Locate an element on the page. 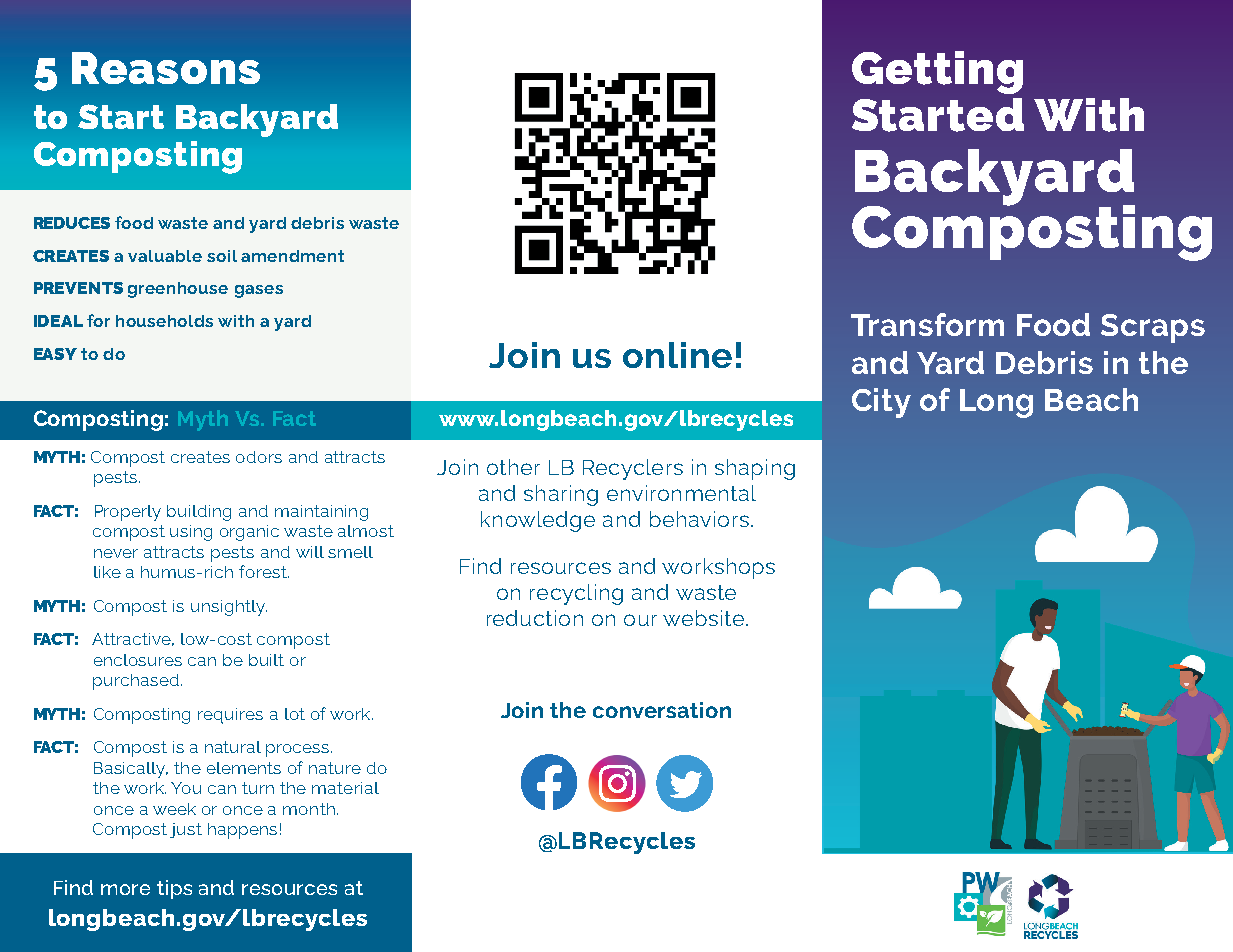 The width and height of the document is (1233, 952). purchased is located at coordinates (137, 682).
